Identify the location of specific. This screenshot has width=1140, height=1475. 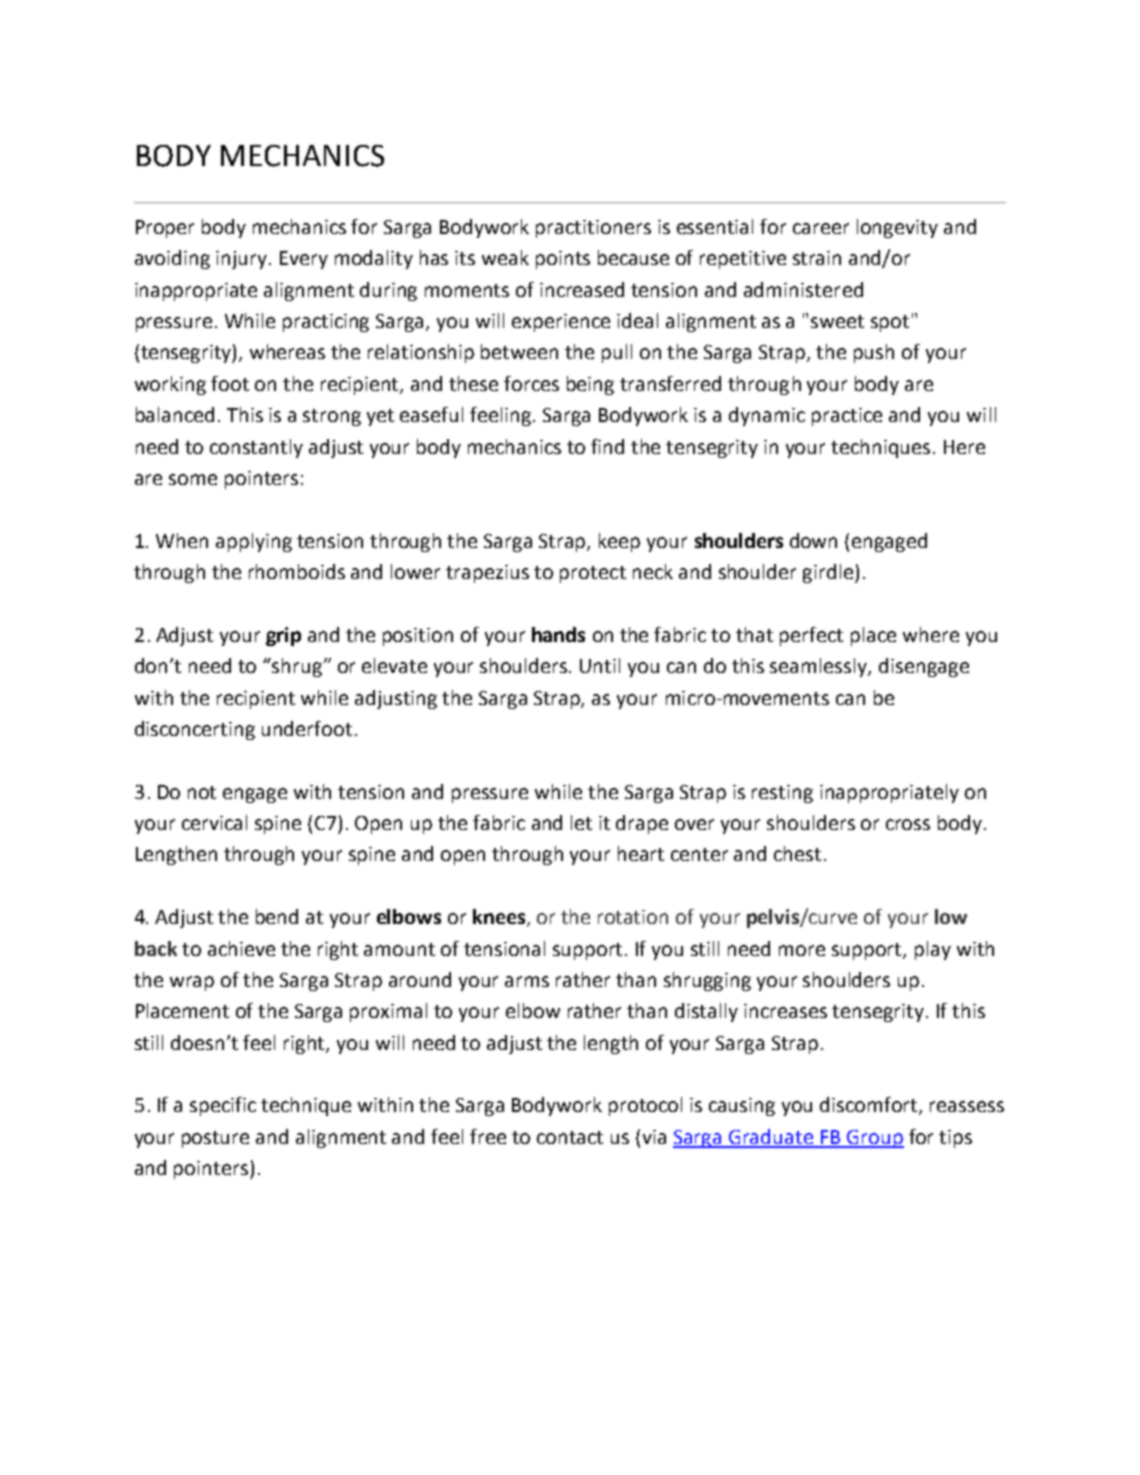
(223, 1106).
